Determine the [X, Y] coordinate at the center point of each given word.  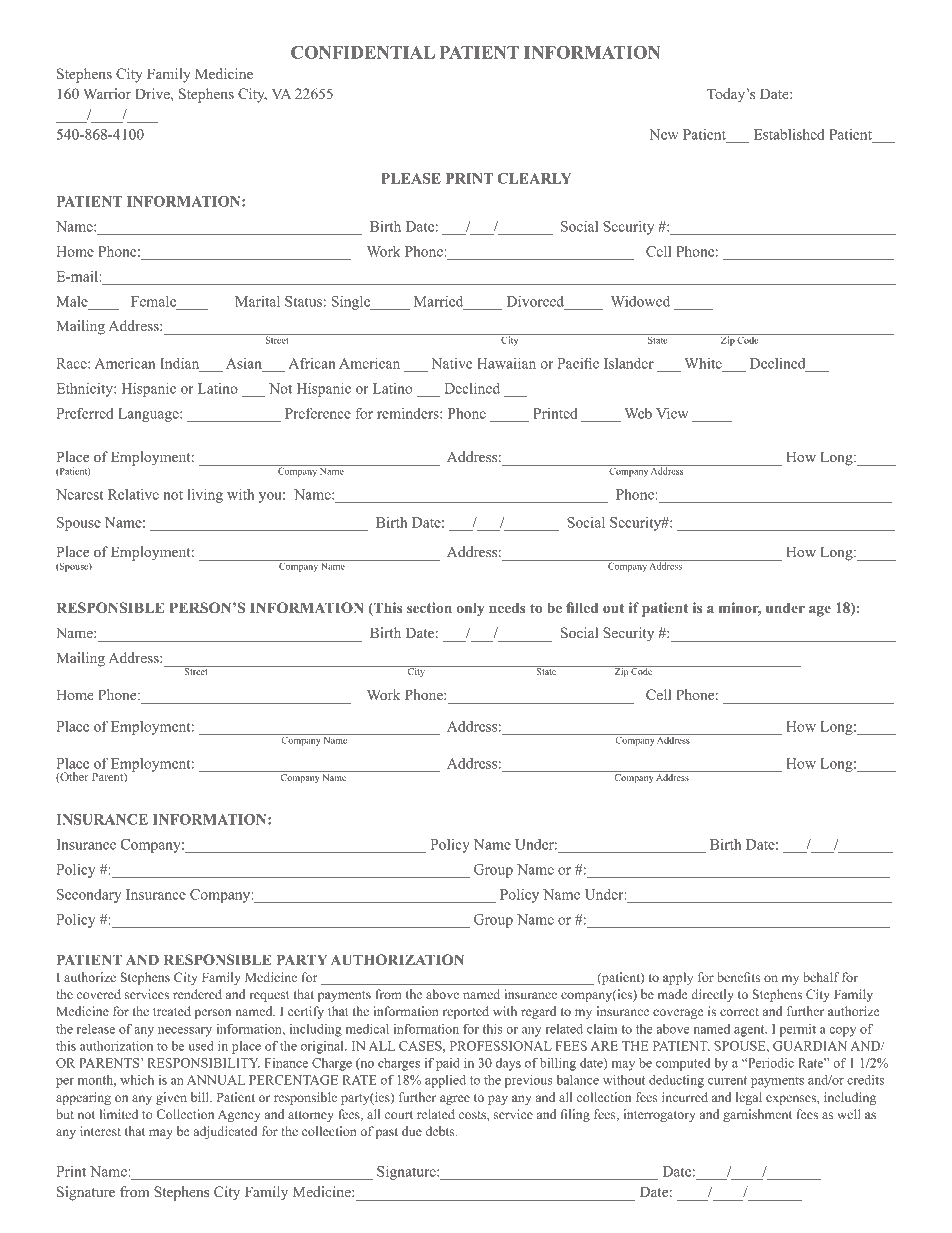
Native [452, 363]
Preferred [85, 413]
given [171, 1098]
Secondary [89, 896]
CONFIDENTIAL [363, 52]
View [672, 413]
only [470, 609]
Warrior [107, 93]
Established [789, 134]
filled [582, 607]
